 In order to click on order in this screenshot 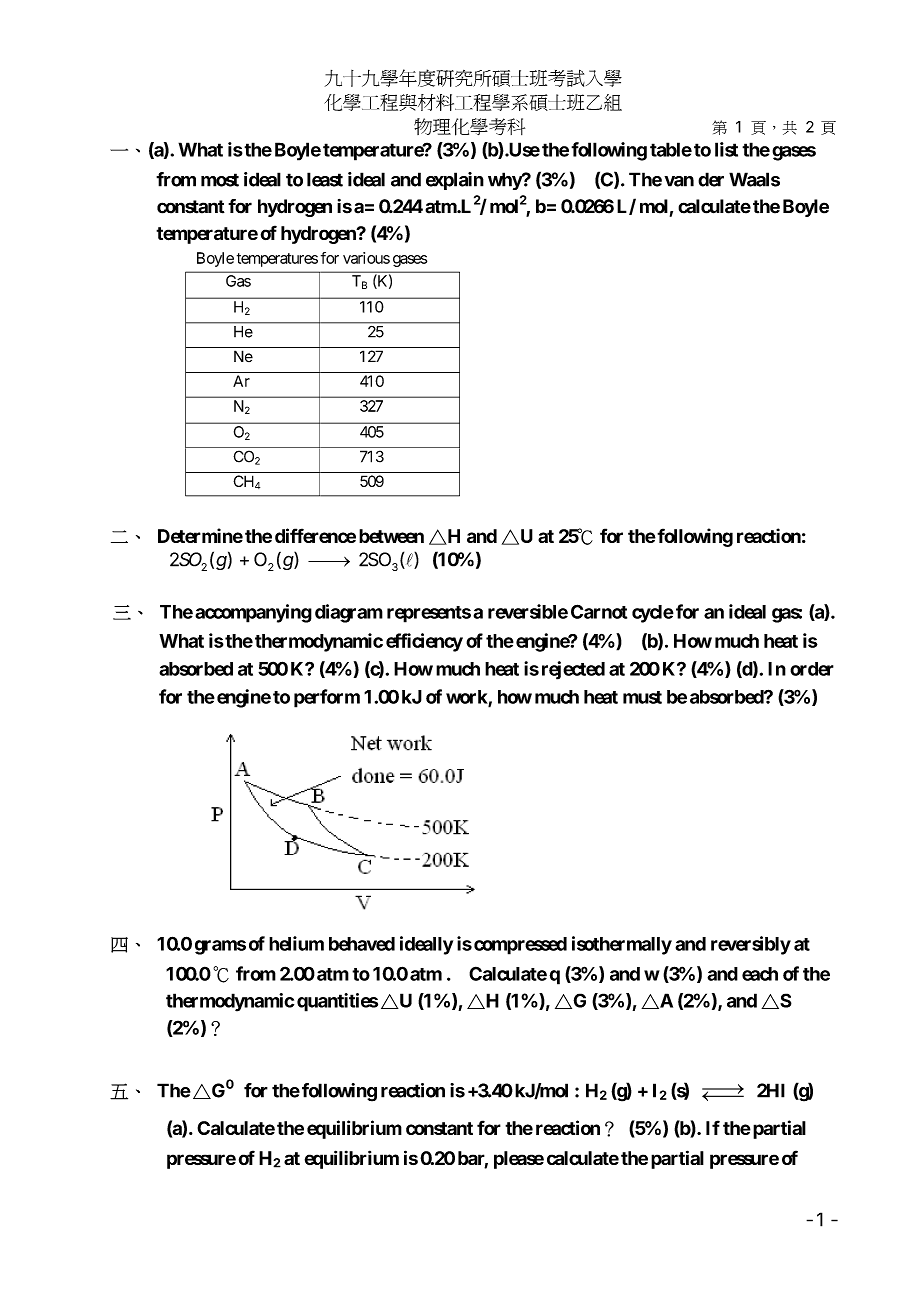, I will do `click(812, 669)`.
